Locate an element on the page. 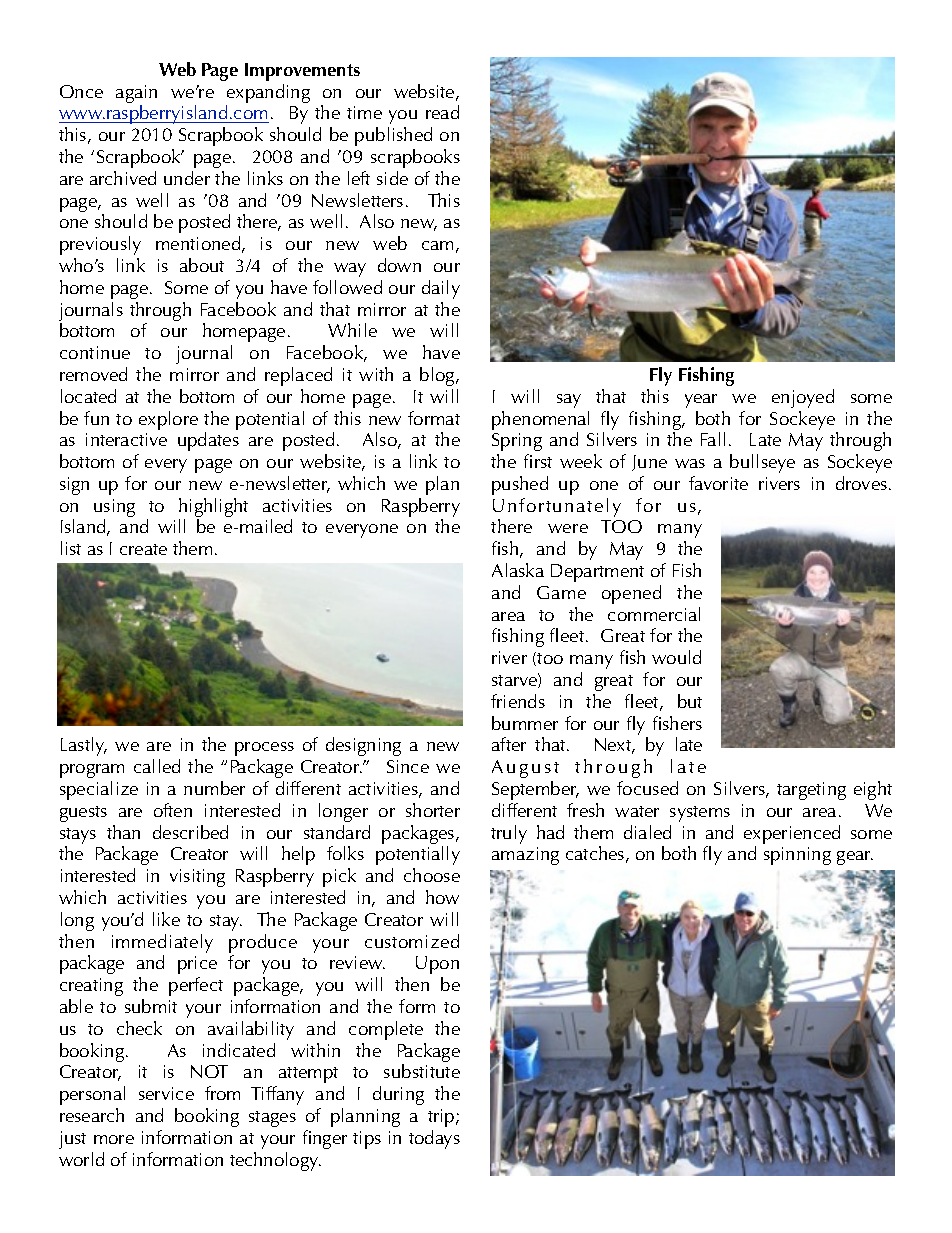 This document has height=1233, width=952. trip is located at coordinates (442, 1118).
